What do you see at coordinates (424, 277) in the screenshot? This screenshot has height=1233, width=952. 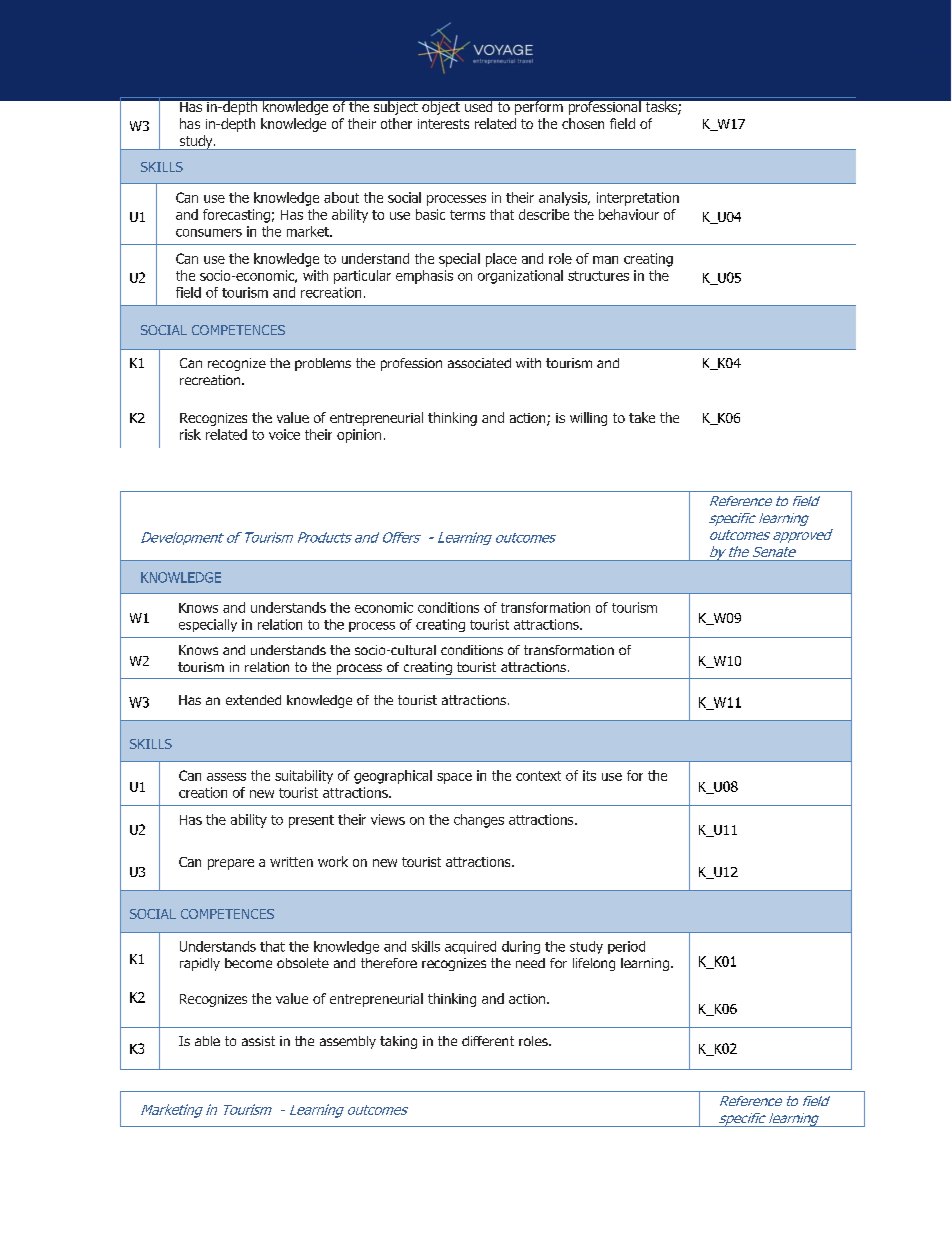 I see `emphasis` at bounding box center [424, 277].
